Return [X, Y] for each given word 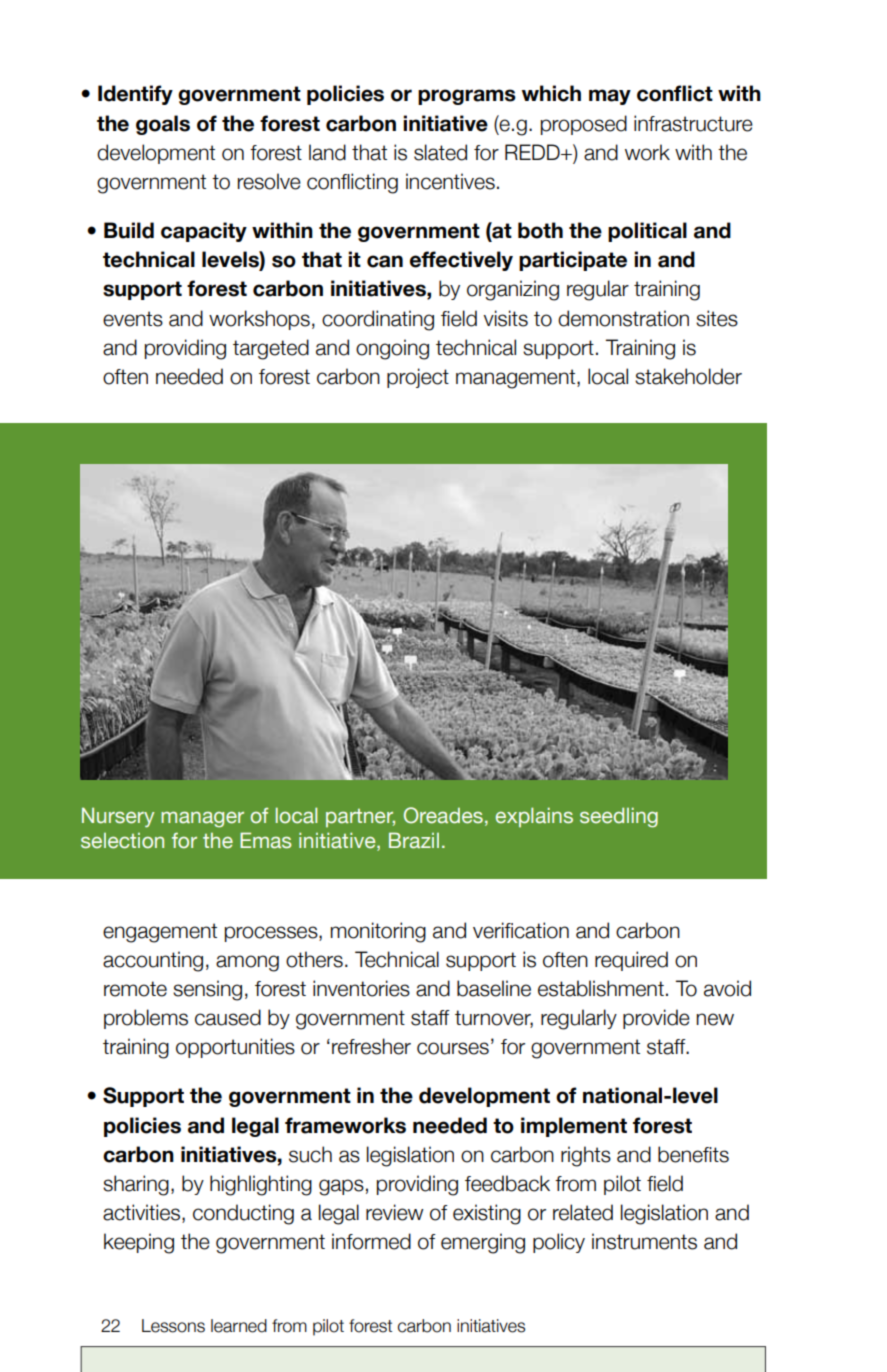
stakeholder [688, 376]
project [418, 378]
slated [440, 152]
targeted [271, 349]
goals [163, 125]
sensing [207, 990]
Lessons [173, 1326]
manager [202, 819]
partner [360, 818]
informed [371, 1241]
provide [656, 1019]
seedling [619, 817]
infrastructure [693, 123]
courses [453, 1048]
